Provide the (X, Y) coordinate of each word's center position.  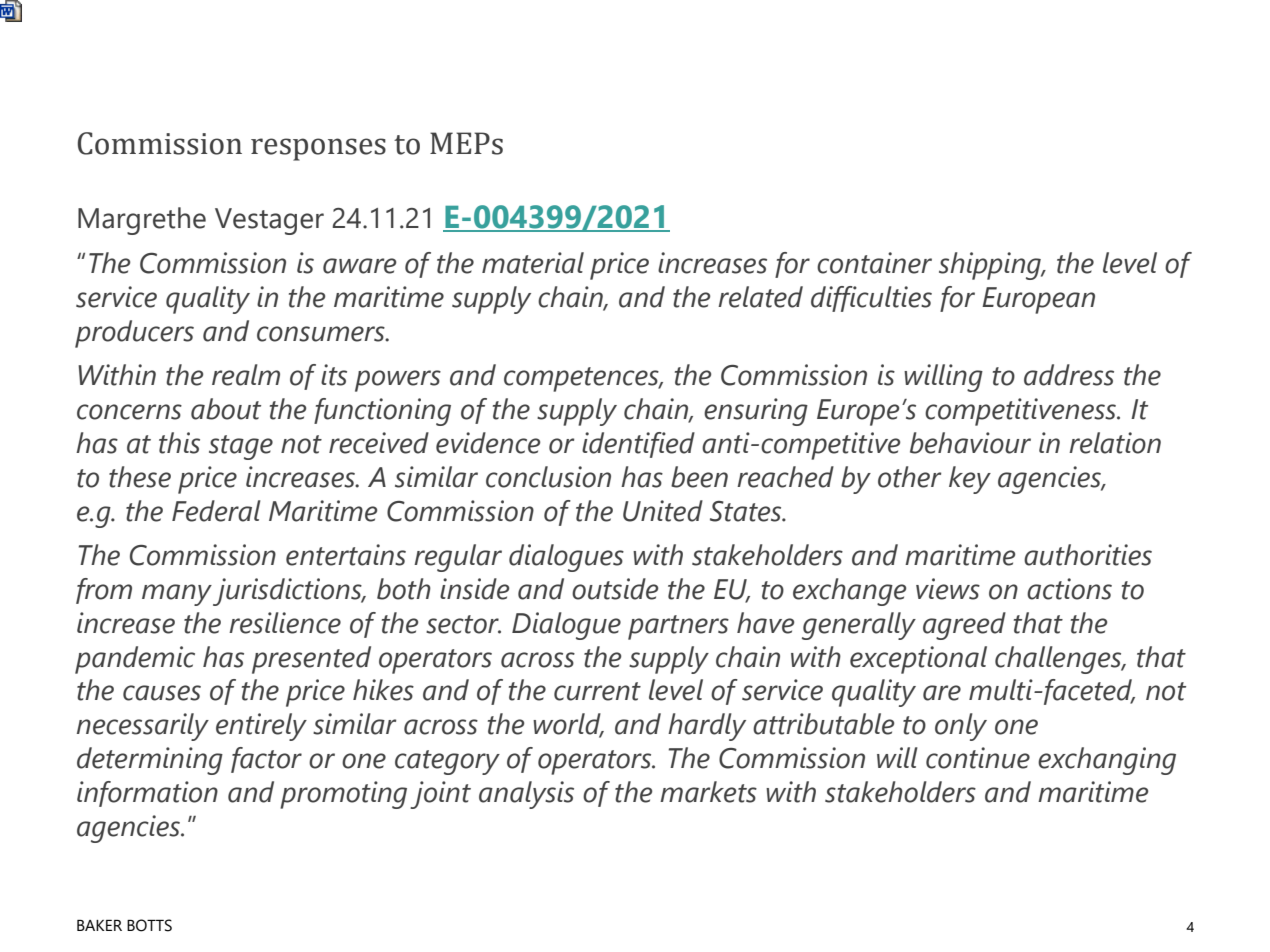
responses (318, 149)
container (874, 263)
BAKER (99, 925)
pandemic (135, 660)
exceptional (918, 660)
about (226, 409)
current (597, 691)
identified (638, 445)
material (533, 263)
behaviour (970, 443)
